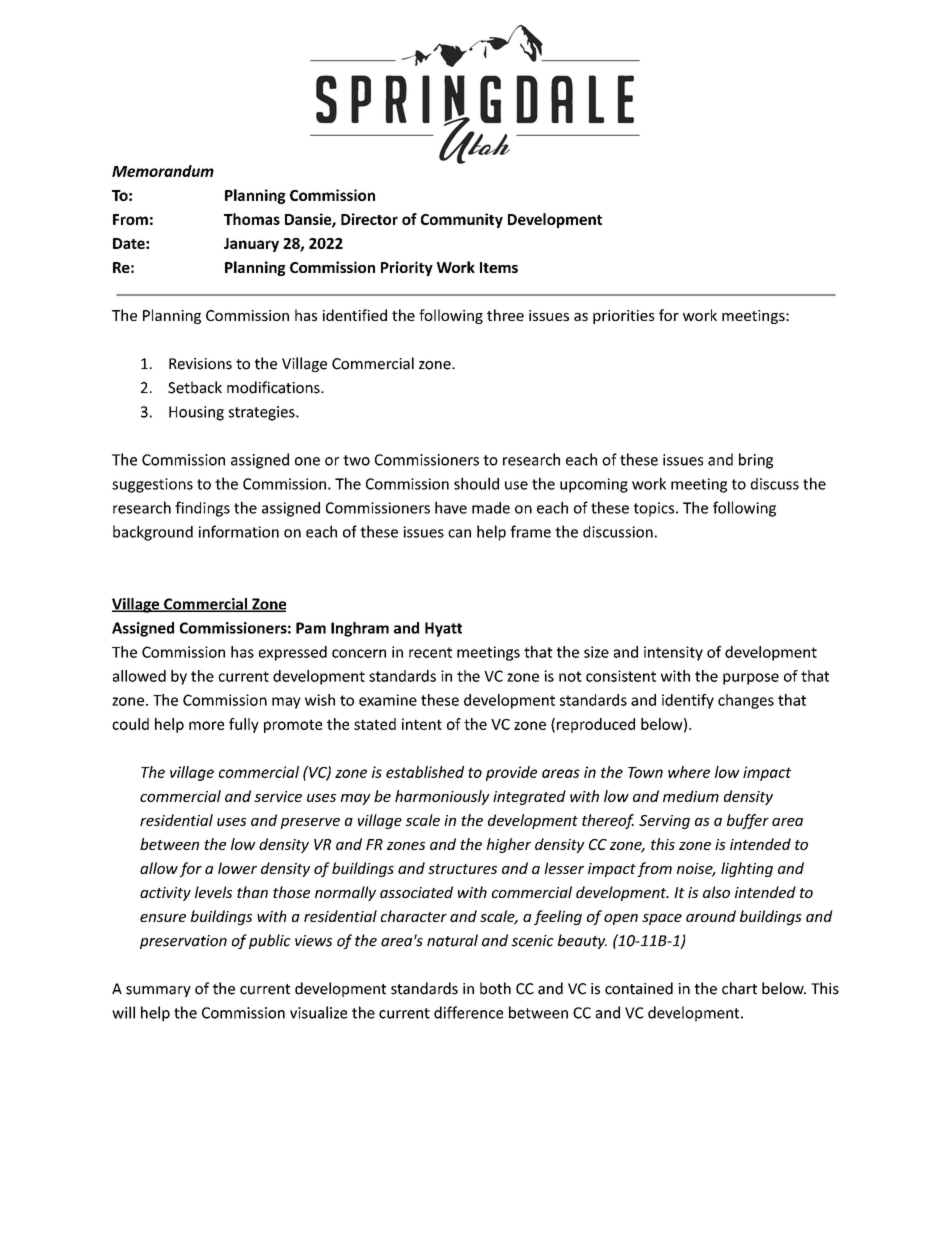  Describe the element at coordinates (152, 485) in the page. I see `suggestions` at that location.
